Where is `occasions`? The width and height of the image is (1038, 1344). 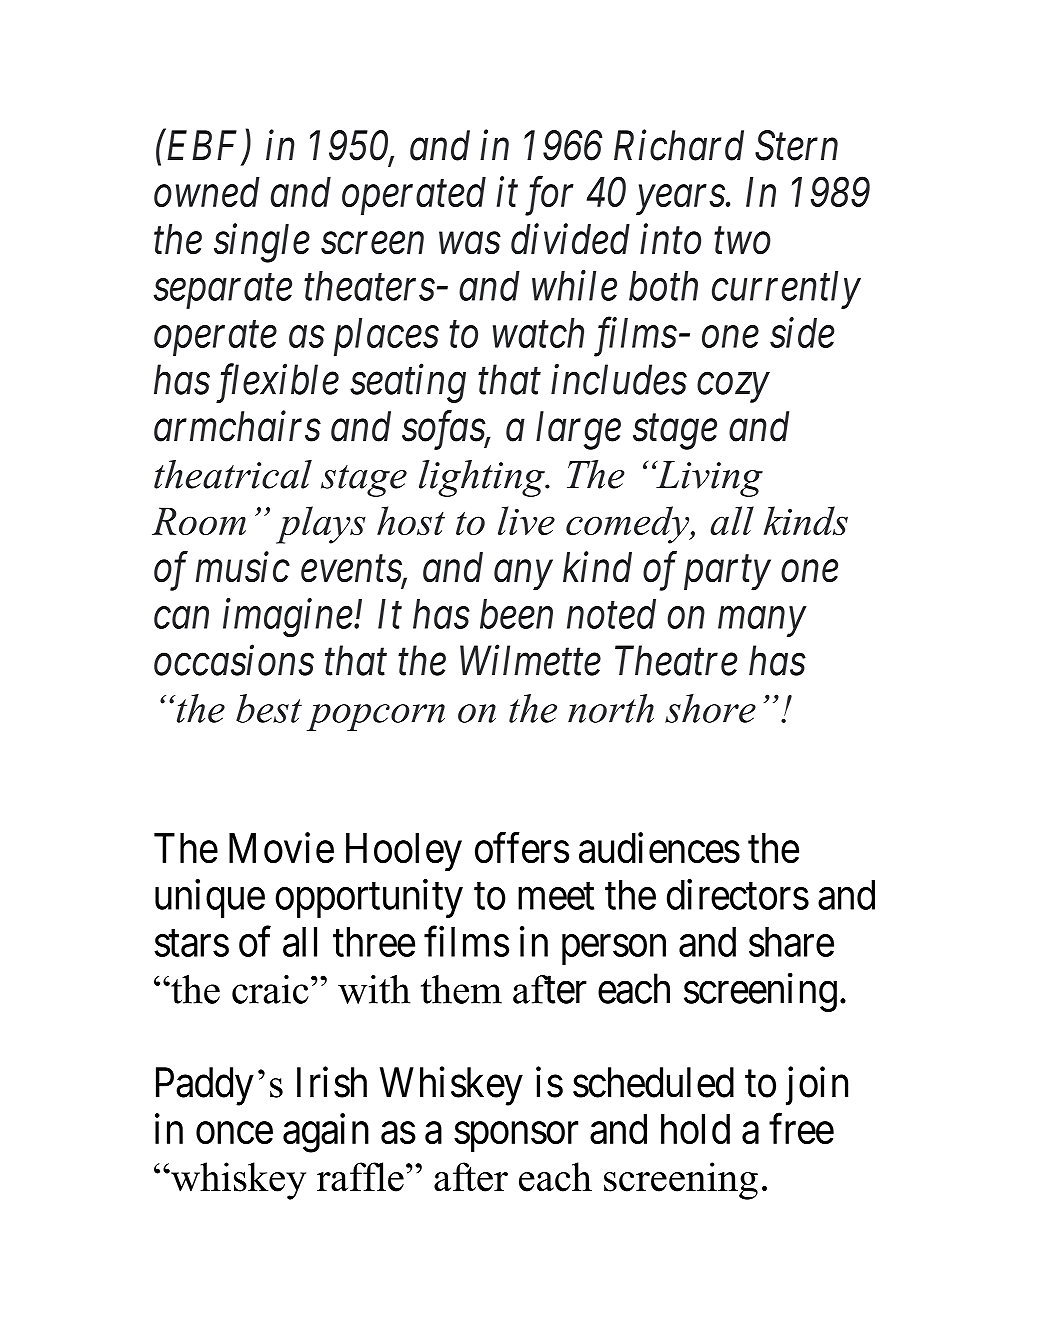
occasions is located at coordinates (234, 661).
